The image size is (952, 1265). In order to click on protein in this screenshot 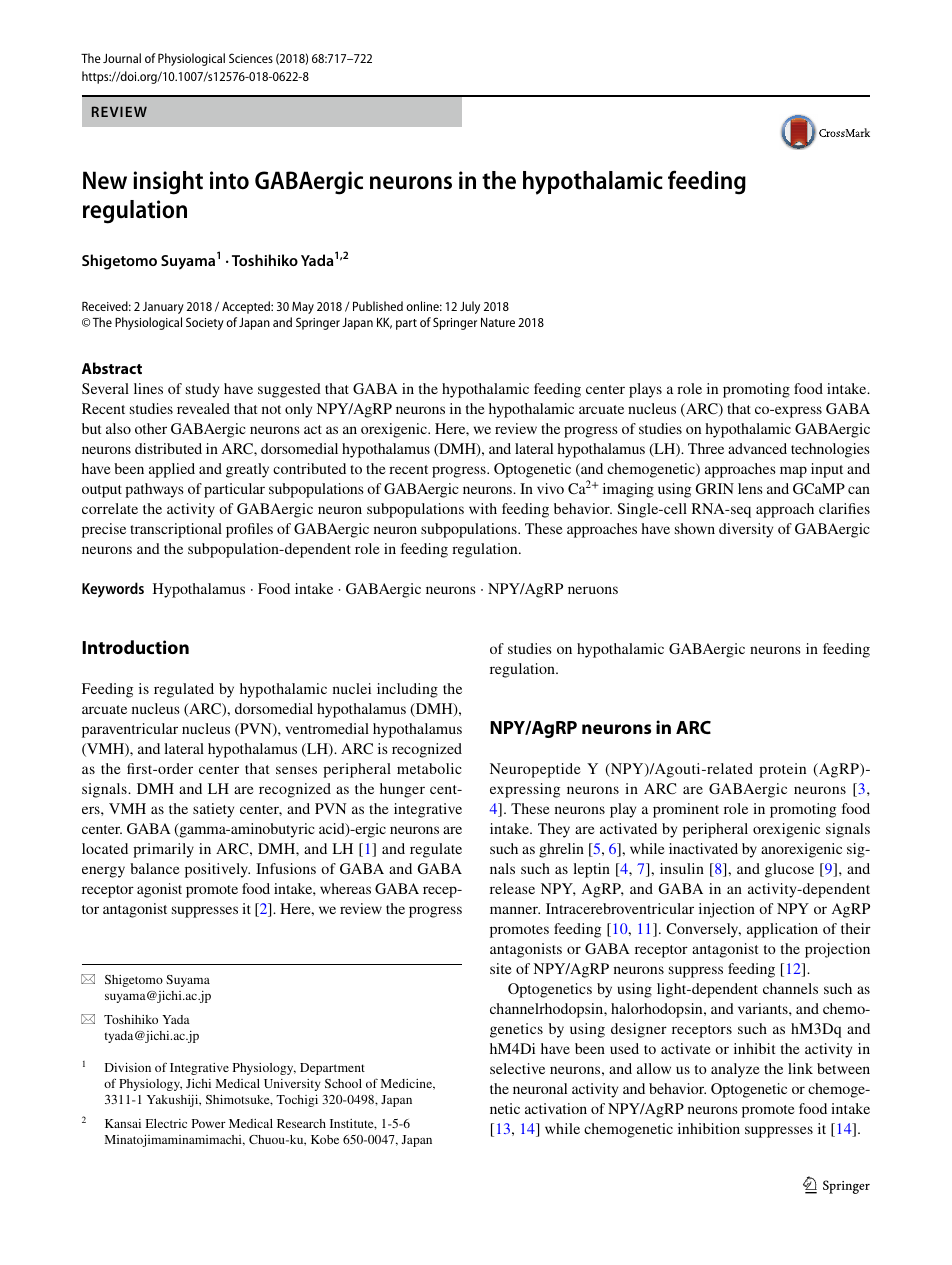, I will do `click(782, 770)`.
